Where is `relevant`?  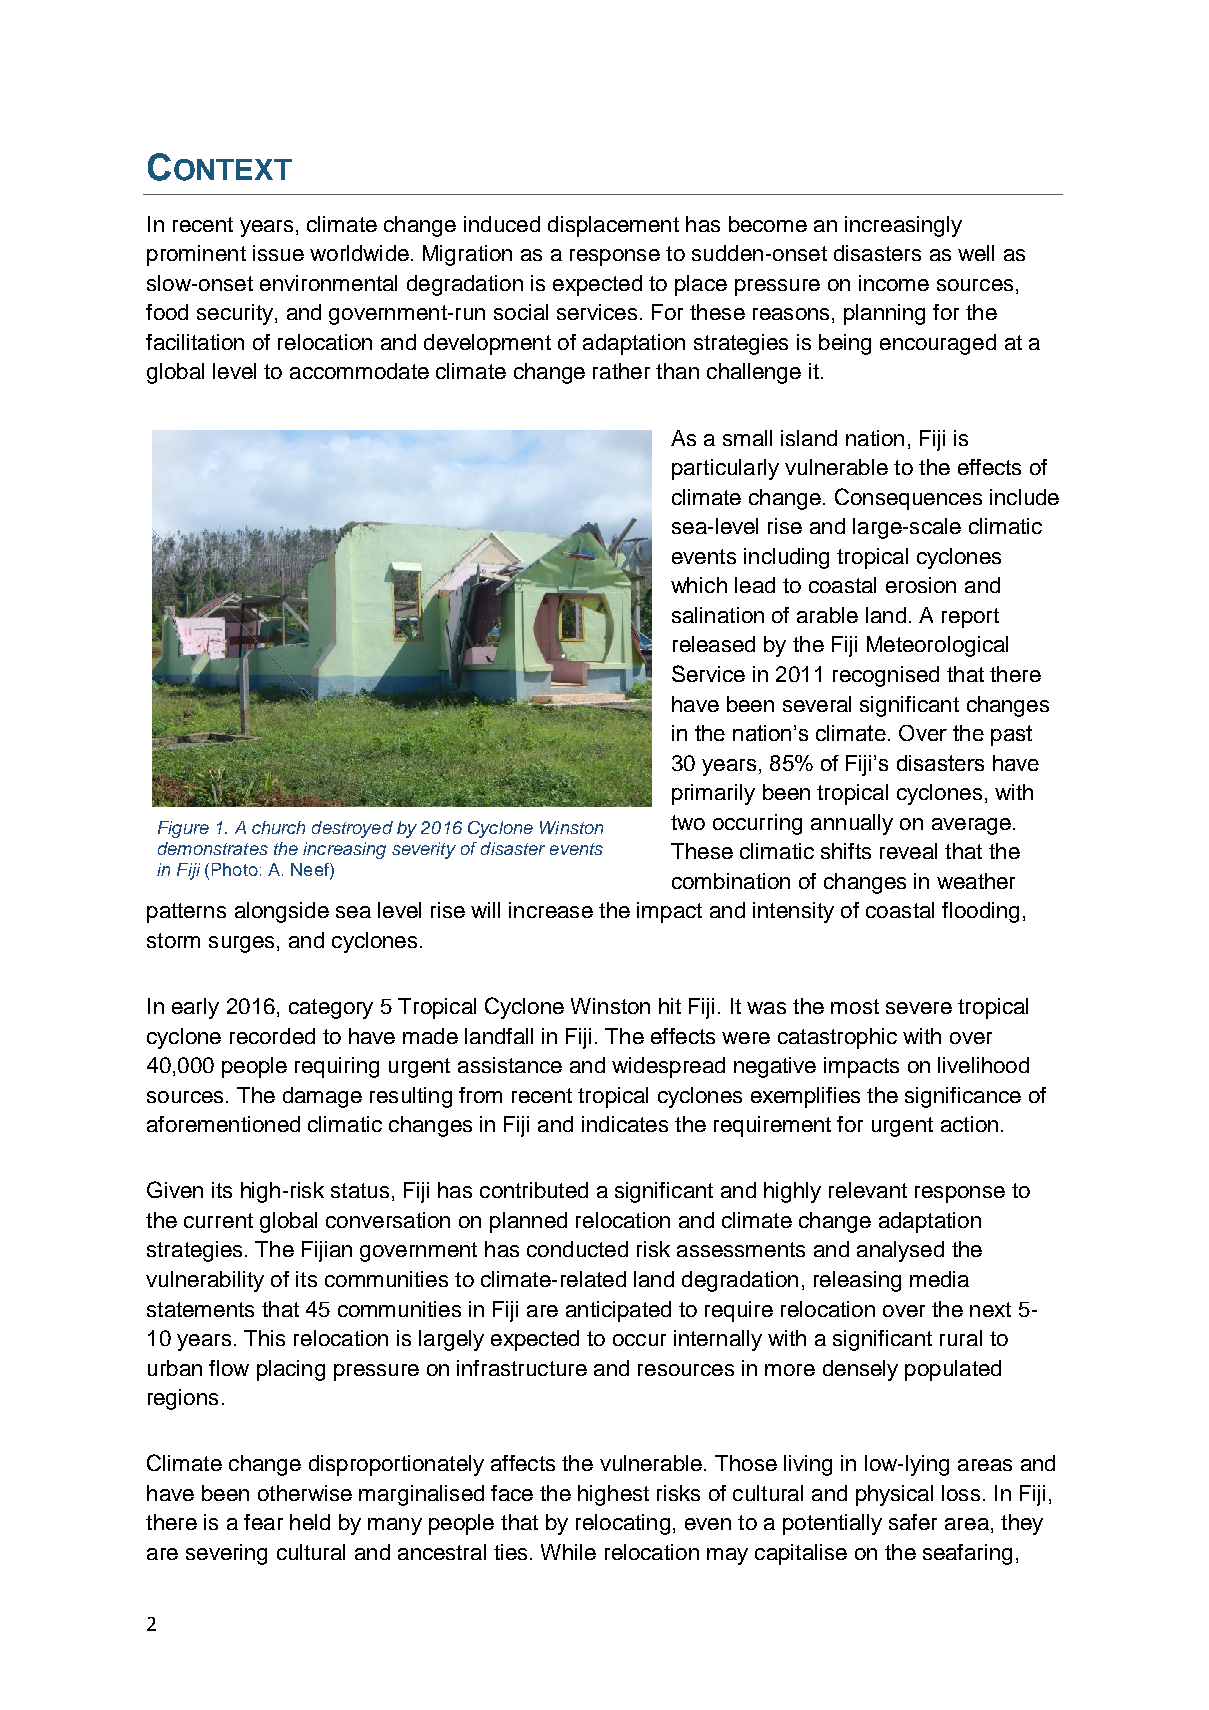
relevant is located at coordinates (868, 1190).
